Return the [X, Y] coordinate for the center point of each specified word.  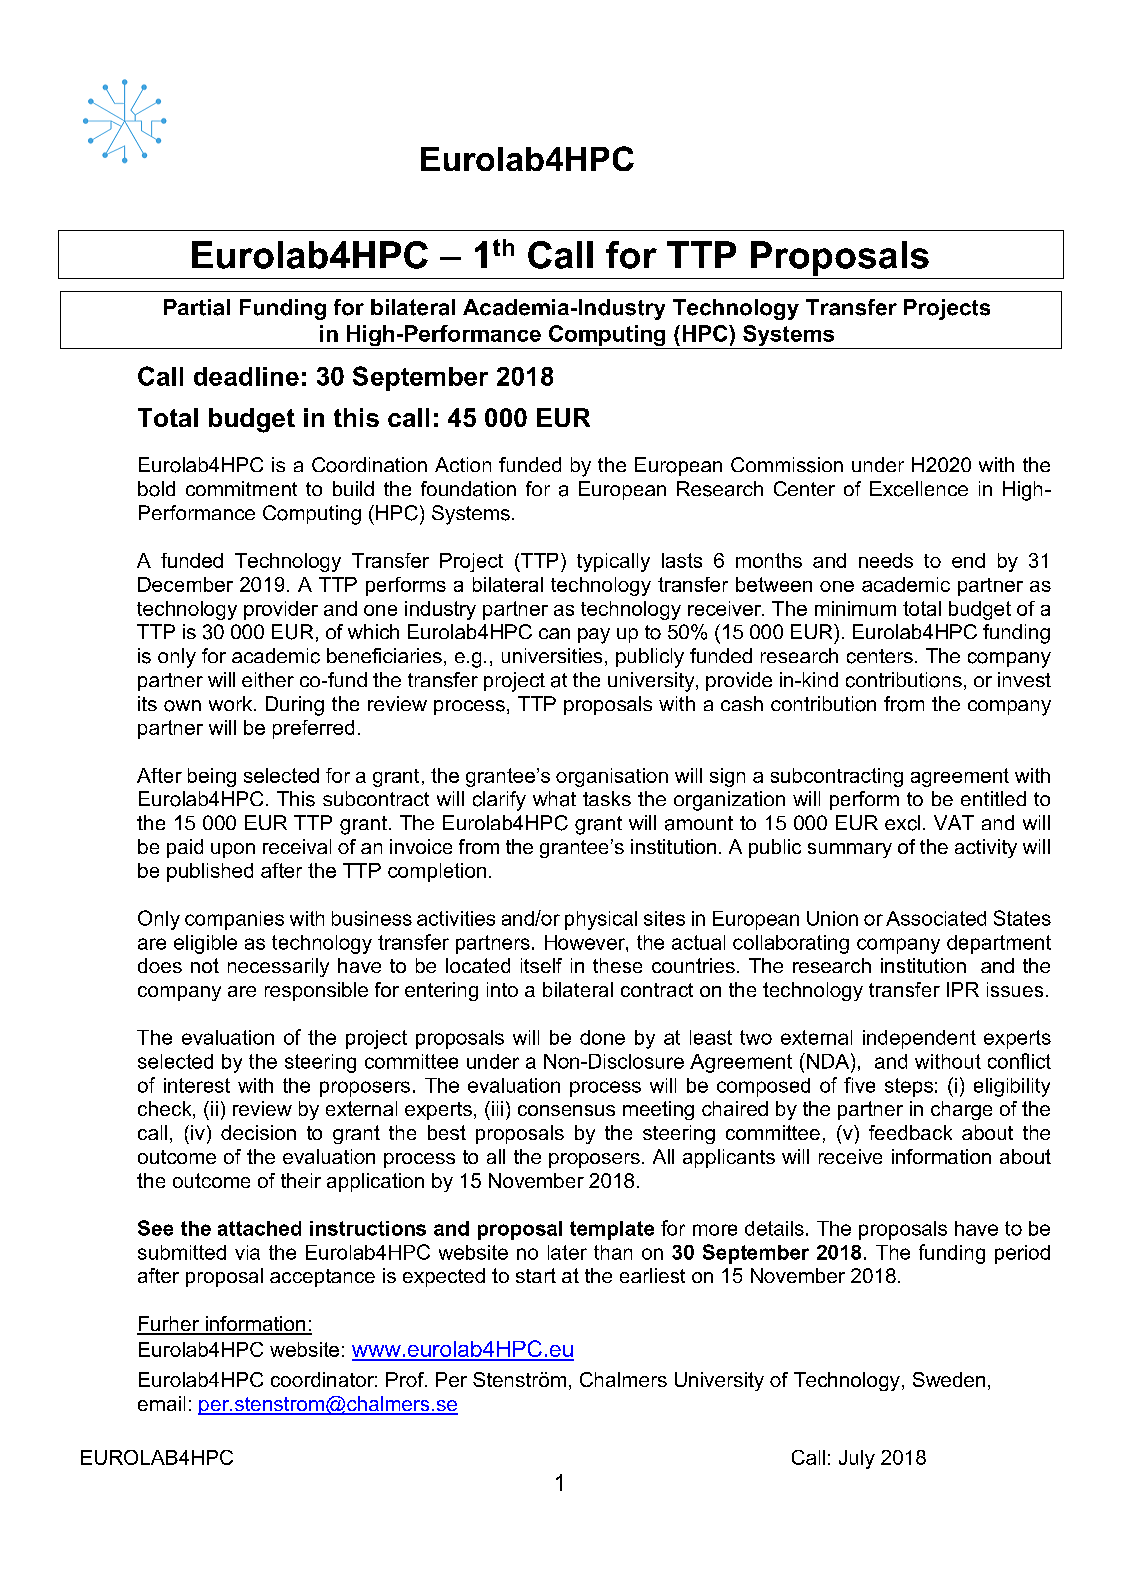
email [161, 1403]
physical [601, 920]
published [210, 872]
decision [258, 1132]
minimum [855, 608]
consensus [566, 1110]
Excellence [919, 489]
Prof [406, 1379]
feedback [910, 1132]
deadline [246, 376]
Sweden [949, 1379]
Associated [936, 918]
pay [594, 636]
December [185, 584]
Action [463, 464]
